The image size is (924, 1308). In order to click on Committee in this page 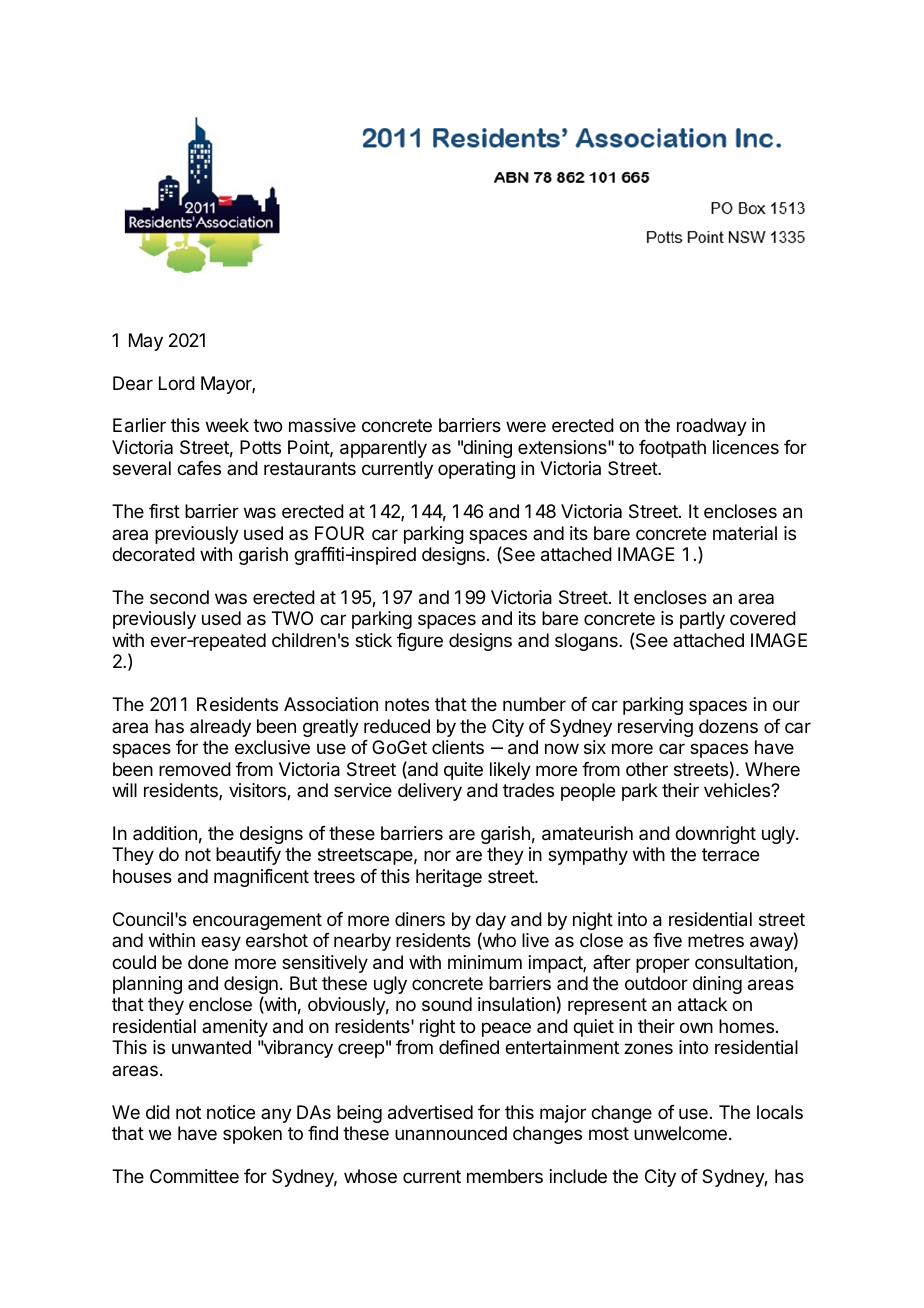, I will do `click(194, 1176)`.
